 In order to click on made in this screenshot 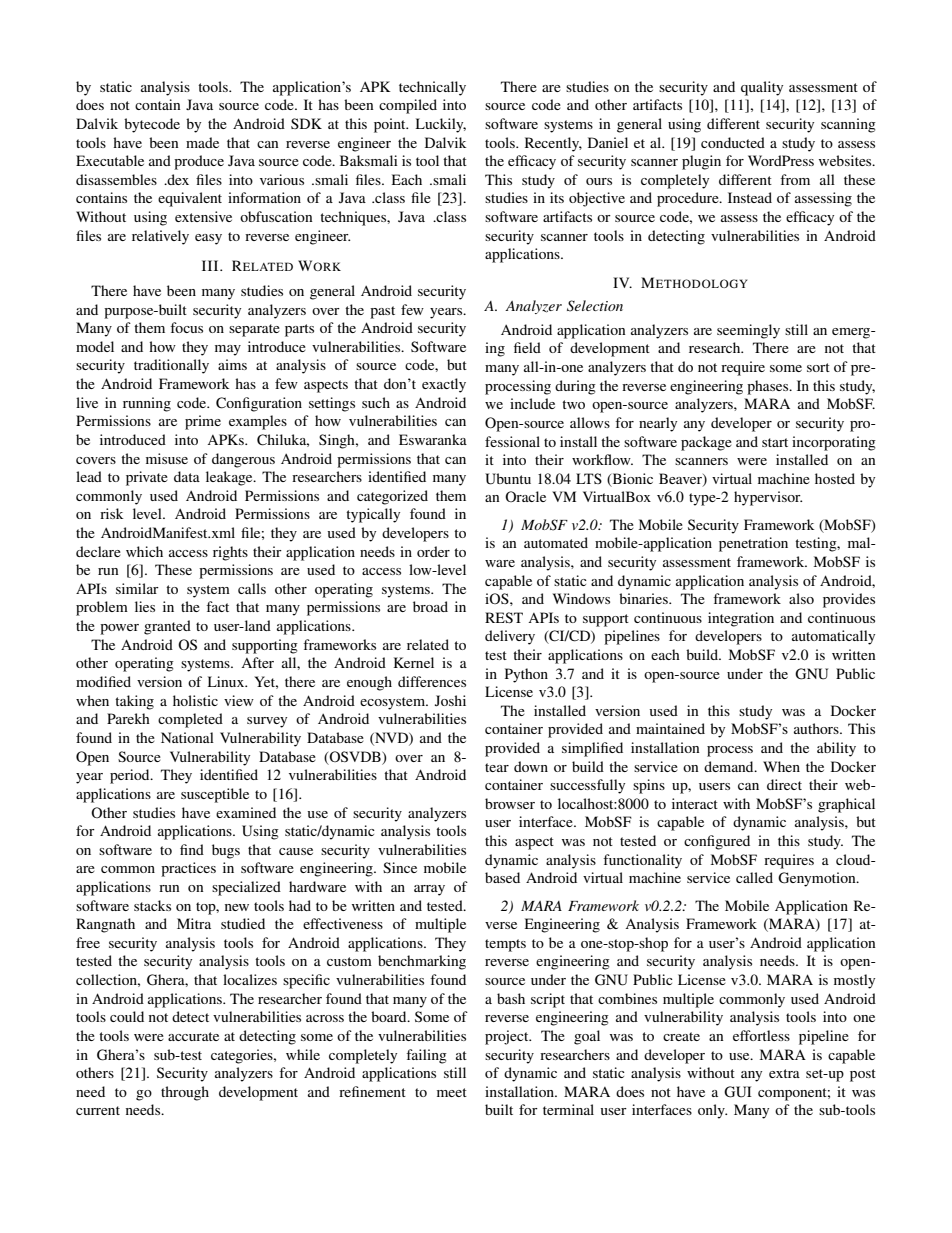, I will do `click(202, 142)`.
